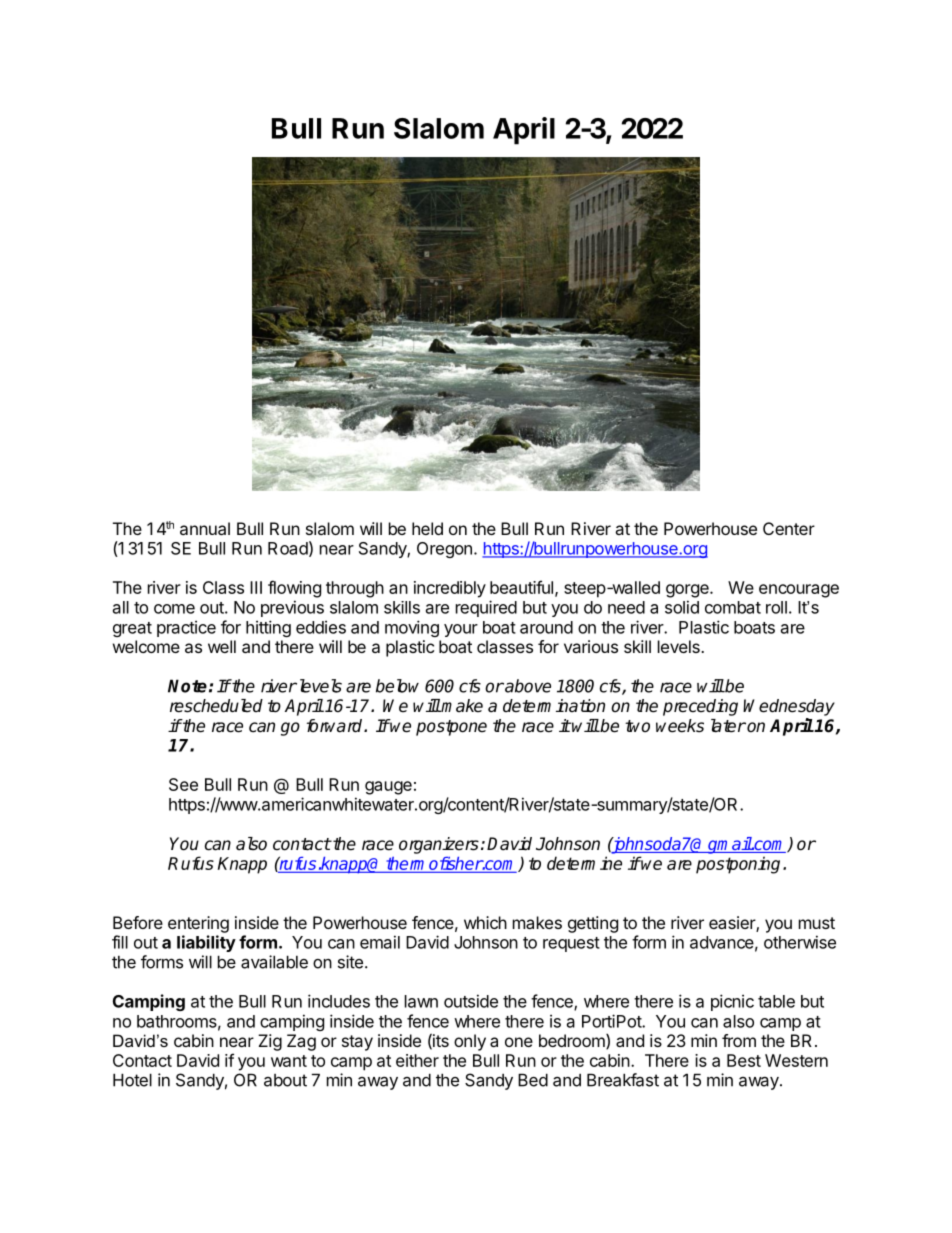  Describe the element at coordinates (183, 784) in the screenshot. I see `See` at that location.
